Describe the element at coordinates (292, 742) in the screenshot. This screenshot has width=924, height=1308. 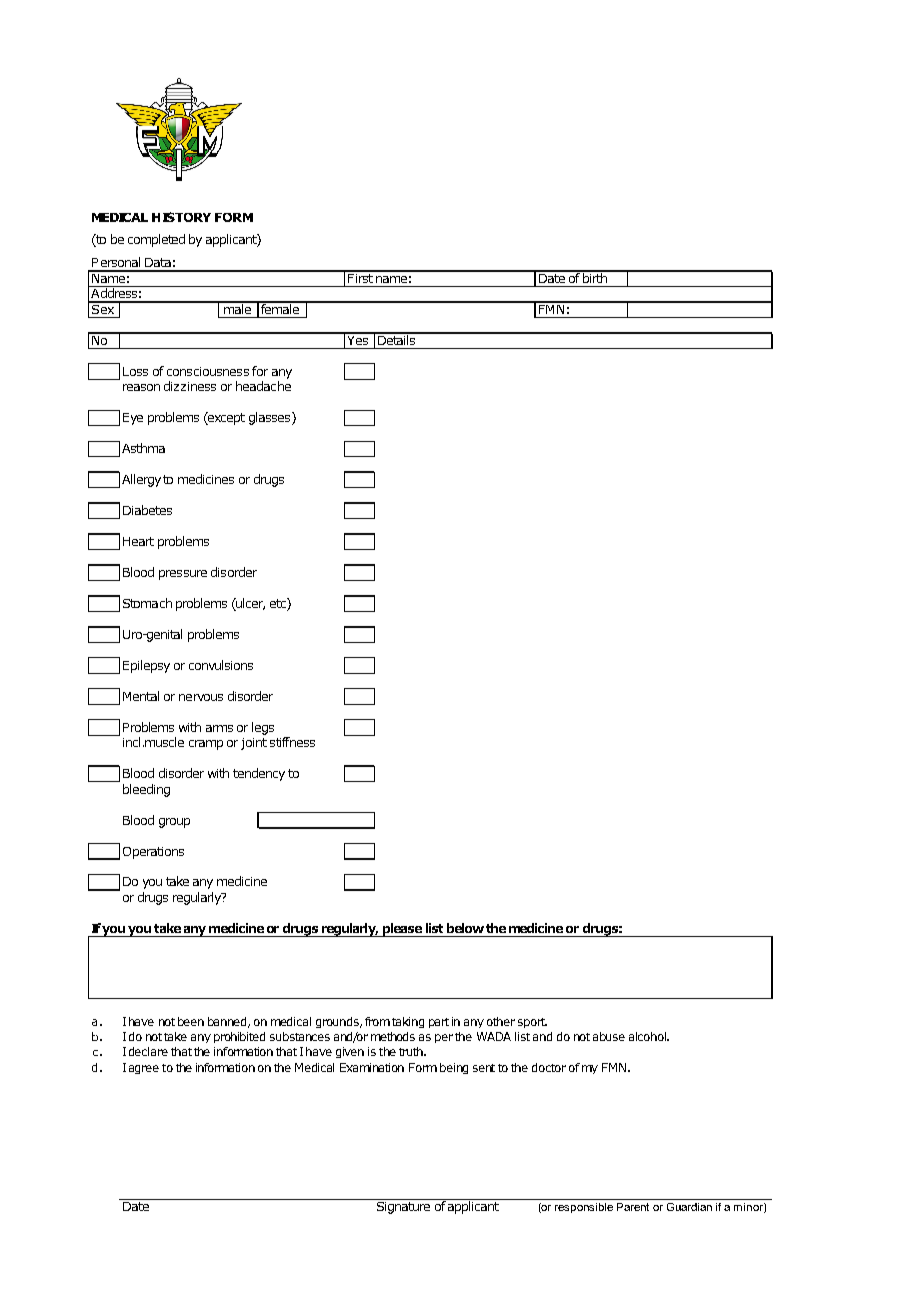
I see `stiffness` at that location.
